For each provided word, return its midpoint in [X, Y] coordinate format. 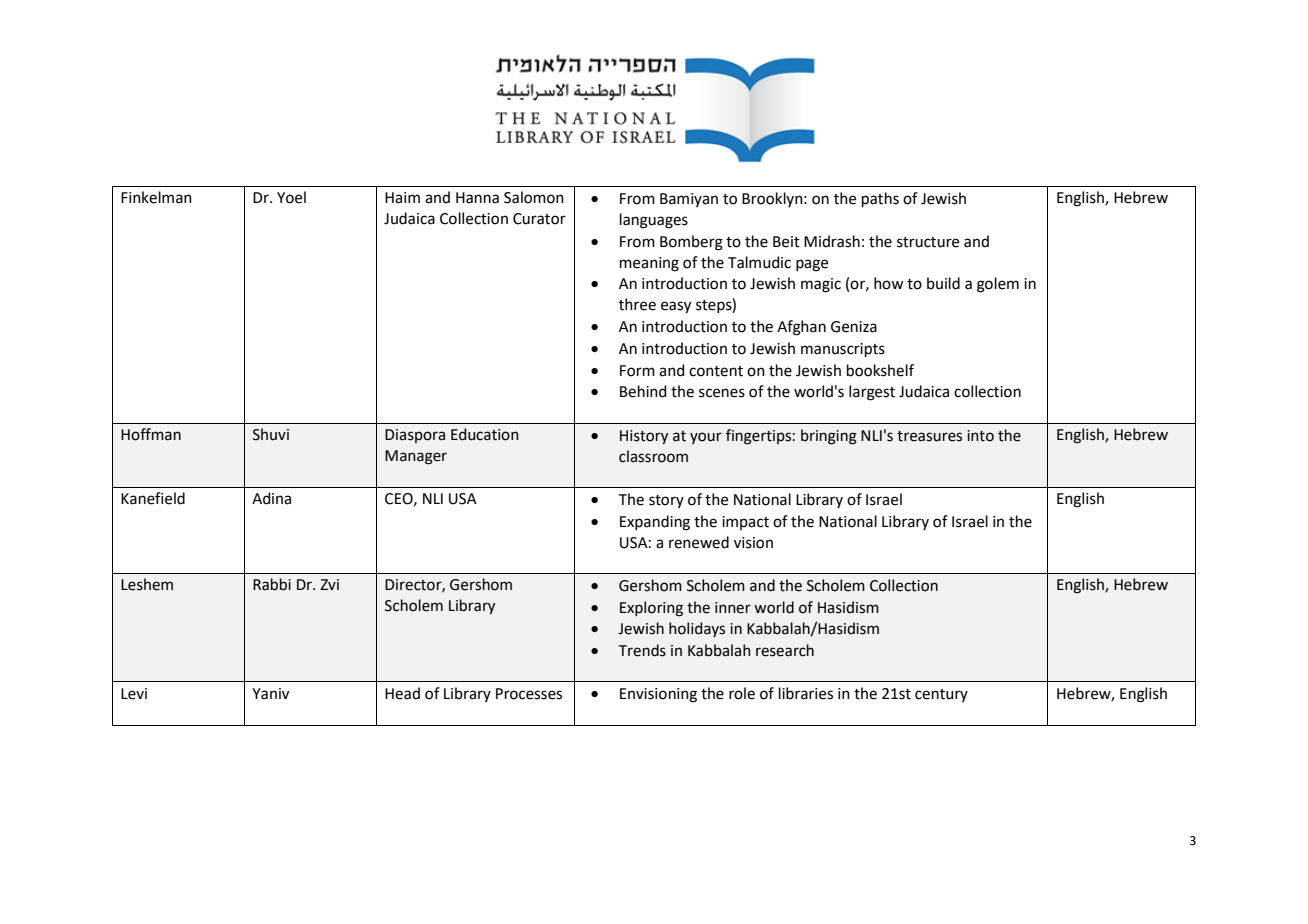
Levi [134, 694]
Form [637, 371]
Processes [529, 694]
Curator [539, 219]
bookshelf [880, 370]
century [941, 695]
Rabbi [272, 584]
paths [880, 199]
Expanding [655, 523]
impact [745, 523]
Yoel [291, 197]
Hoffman [151, 434]
